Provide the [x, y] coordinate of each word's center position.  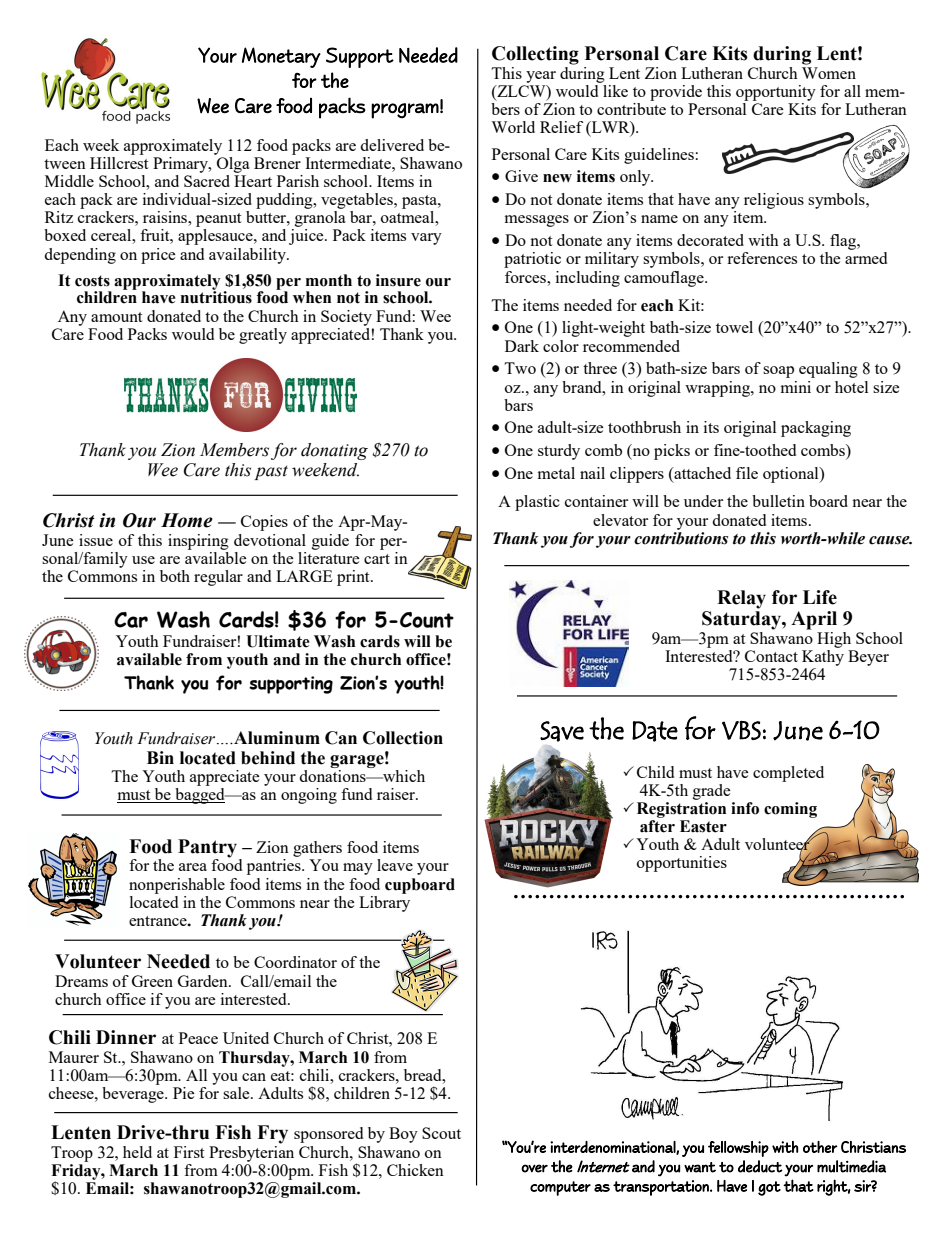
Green [152, 981]
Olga [232, 163]
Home [187, 520]
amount [116, 317]
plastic [537, 503]
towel [734, 327]
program [405, 111]
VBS [741, 730]
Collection [403, 738]
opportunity [776, 93]
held [137, 1152]
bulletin [778, 501]
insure [398, 280]
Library [384, 902]
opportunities [682, 864]
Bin [160, 757]
